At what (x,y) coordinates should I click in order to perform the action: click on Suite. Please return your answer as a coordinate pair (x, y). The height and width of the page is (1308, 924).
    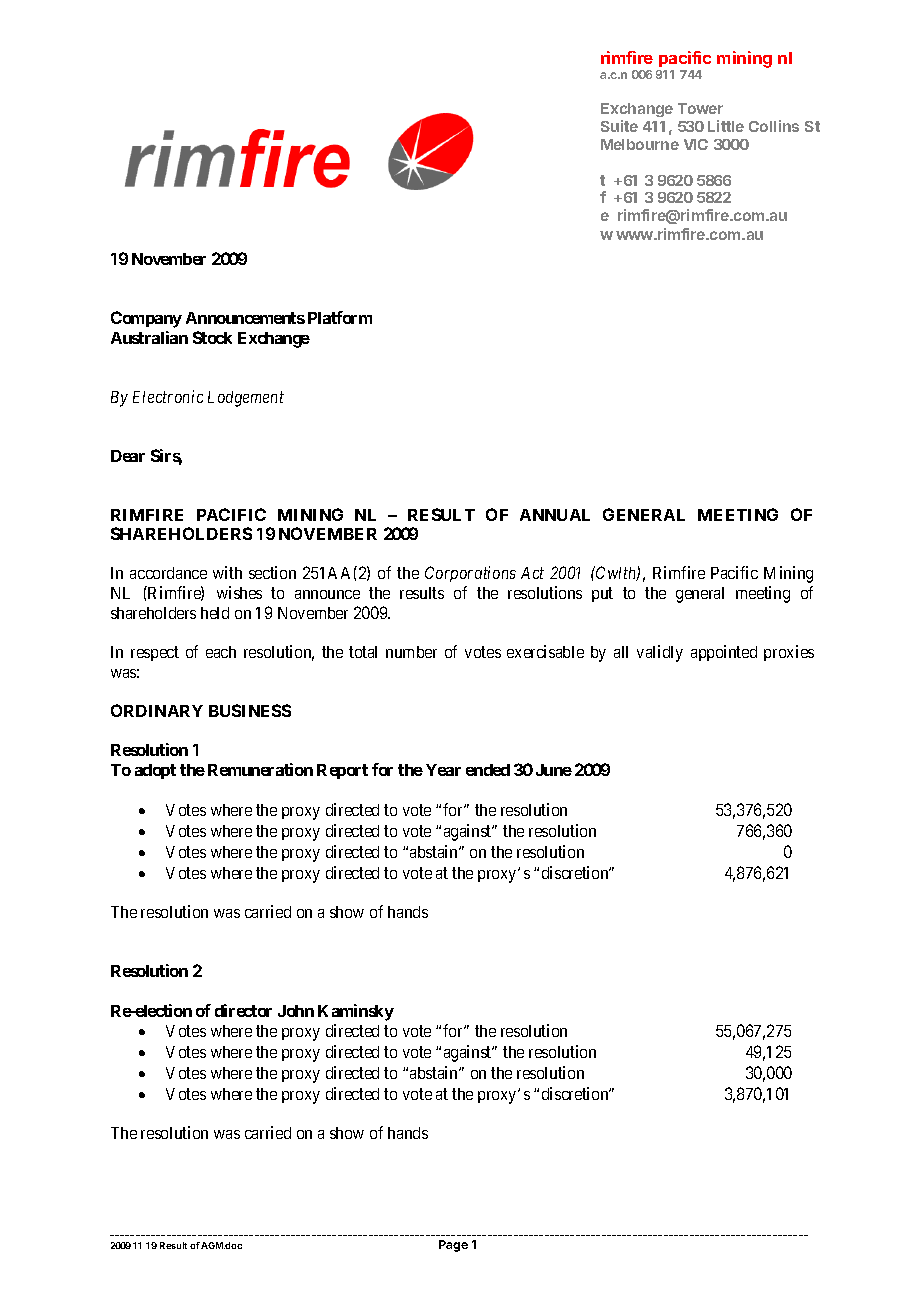
    Looking at the image, I should click on (619, 126).
